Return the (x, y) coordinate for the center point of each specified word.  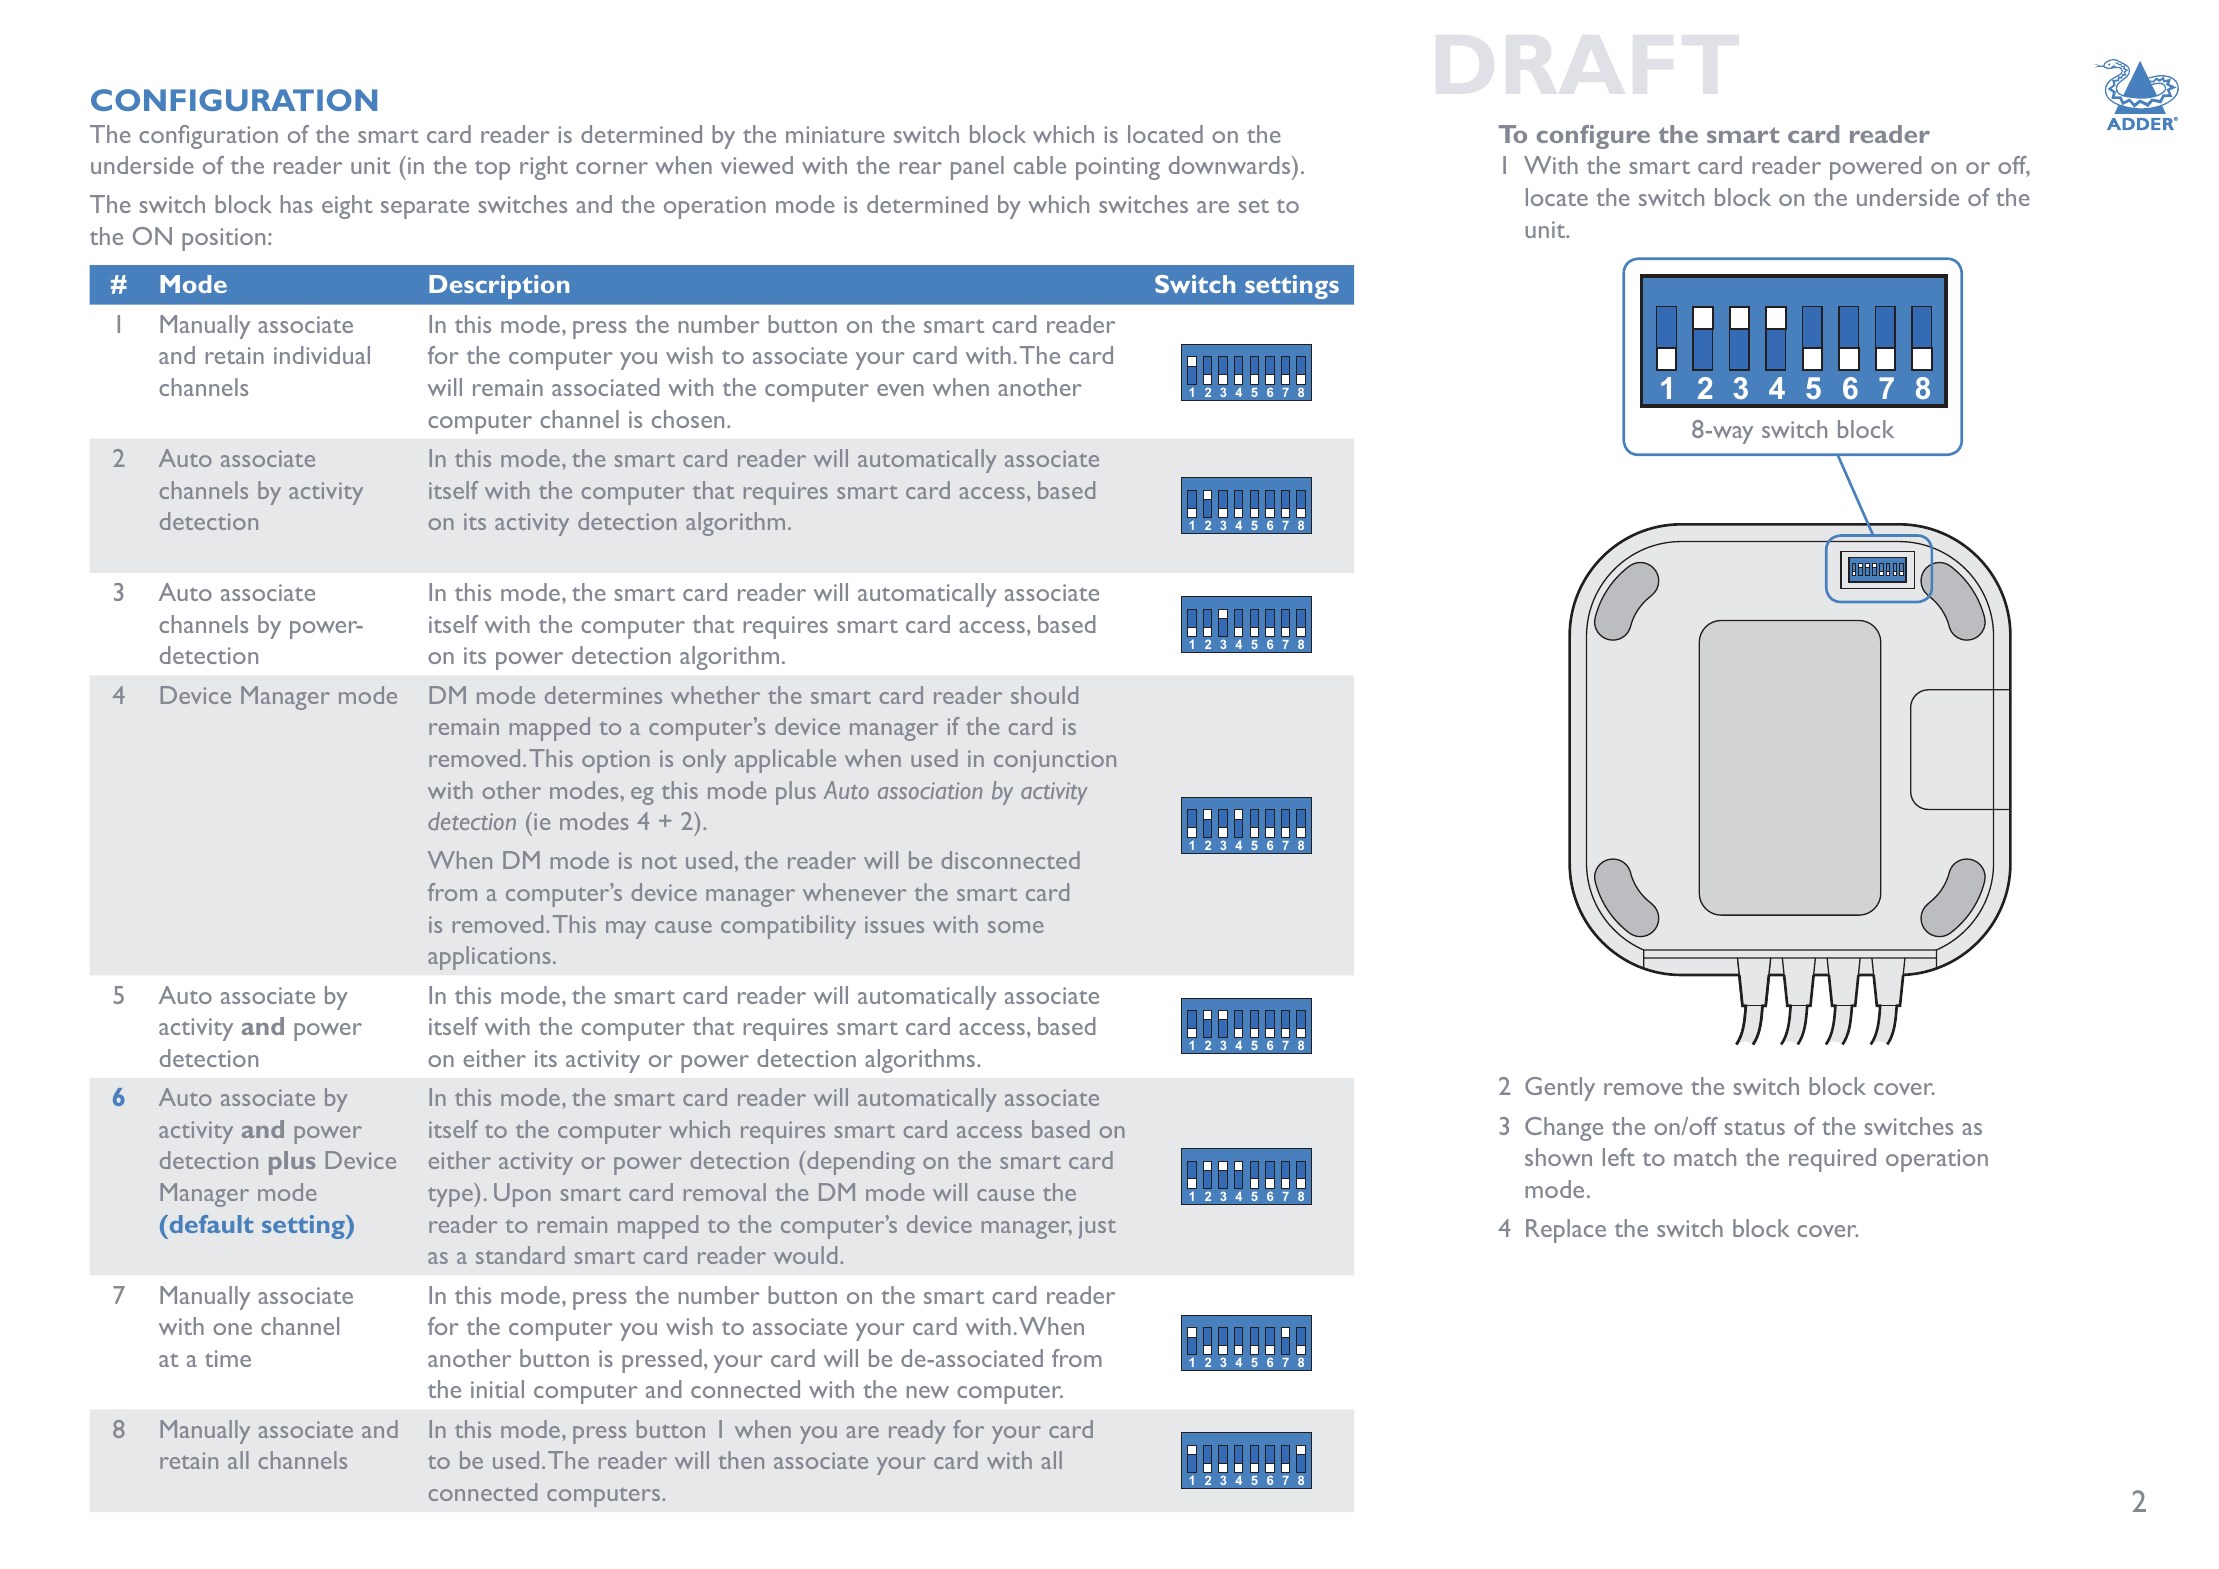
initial (497, 1389)
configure (1593, 137)
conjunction (1055, 761)
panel (977, 168)
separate (425, 209)
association (930, 790)
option (616, 761)
